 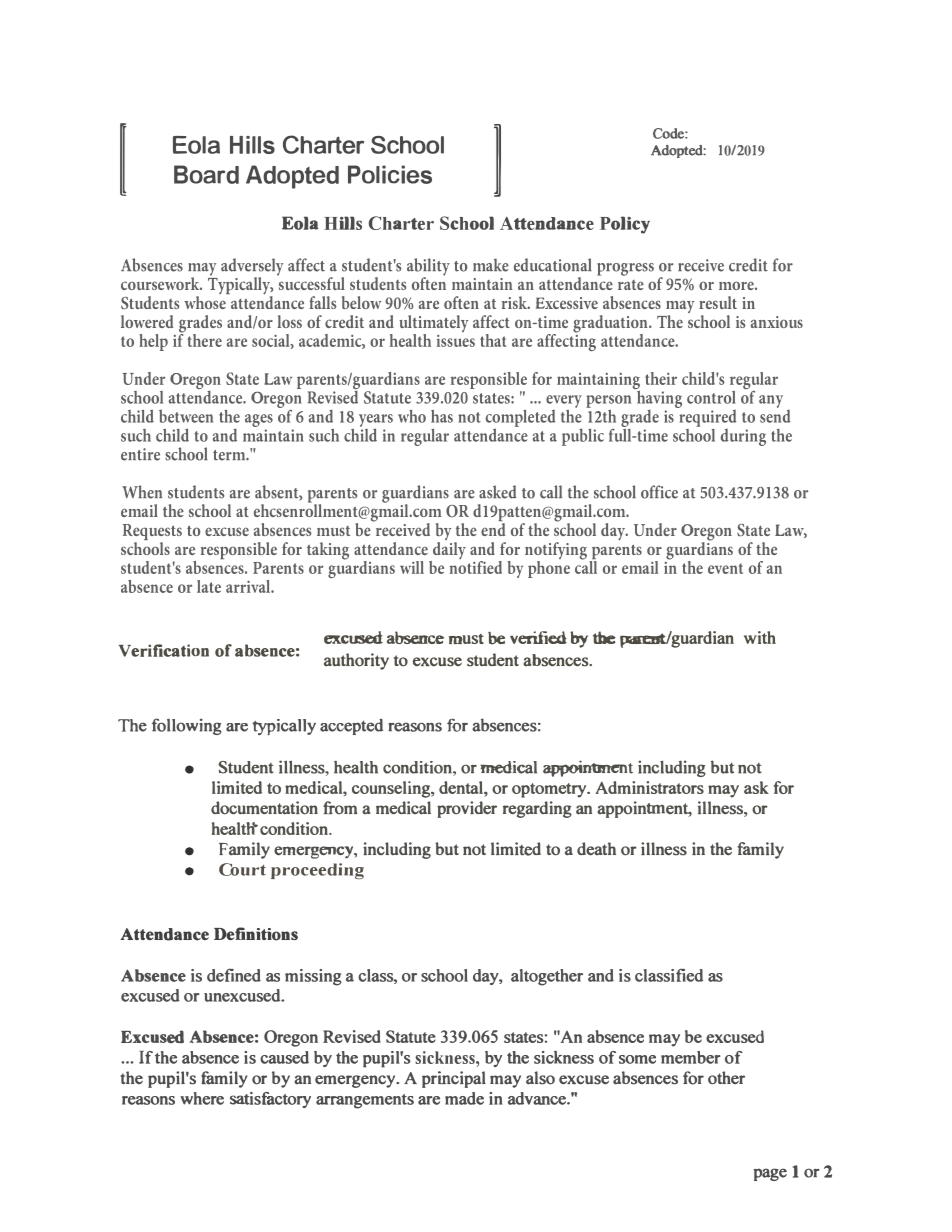 I want to click on Policy, so click(x=625, y=225).
